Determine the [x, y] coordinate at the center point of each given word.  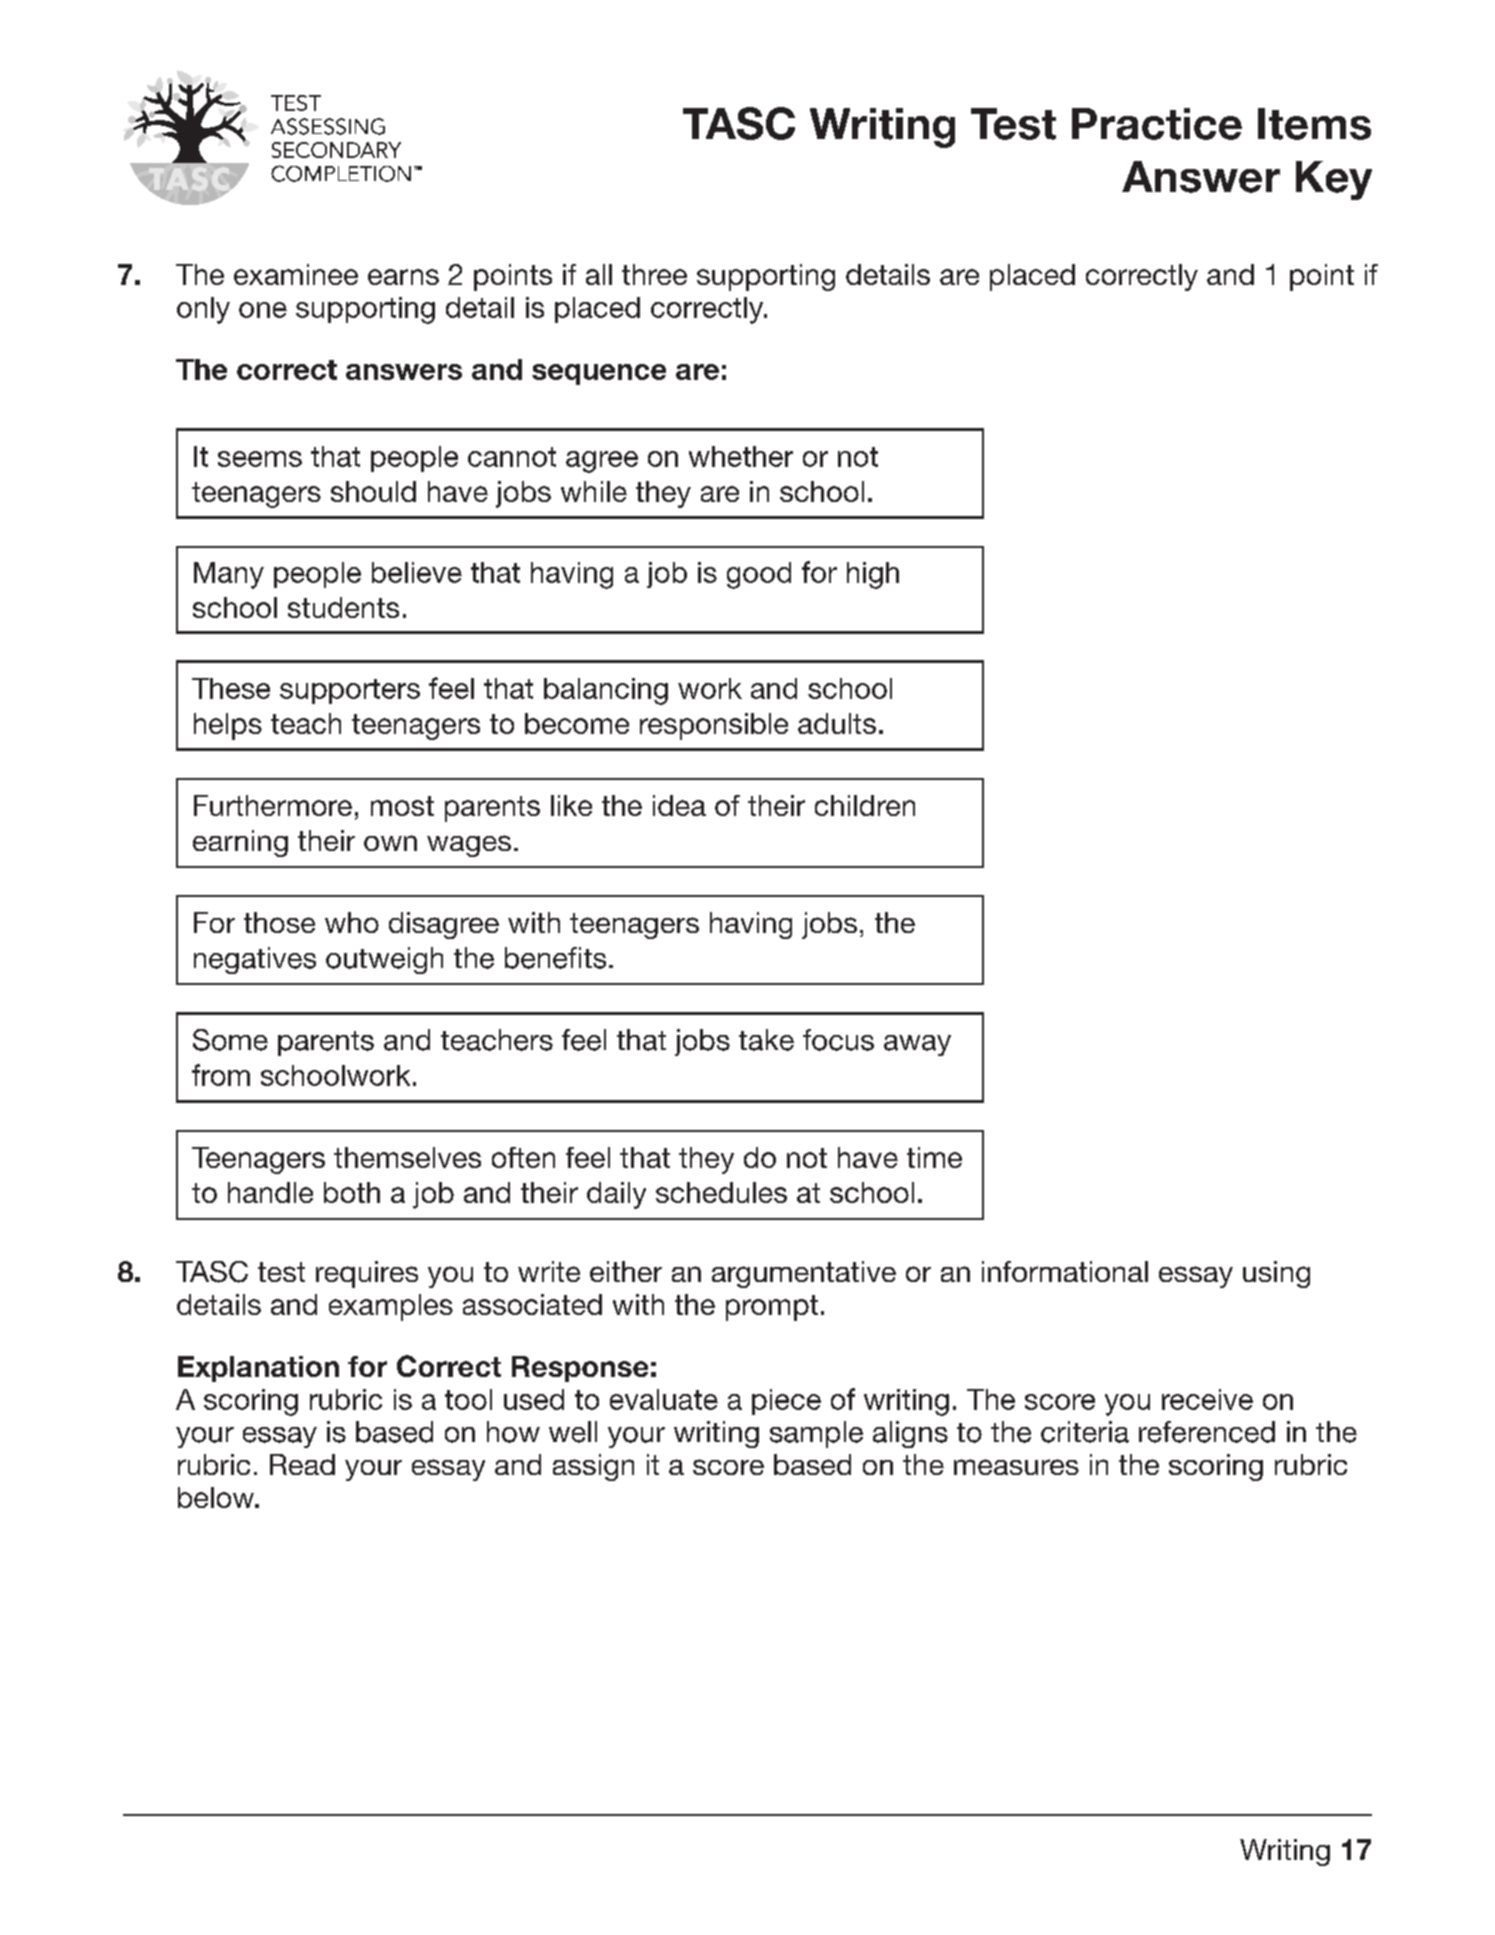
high [873, 575]
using [1276, 1274]
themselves [407, 1157]
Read [302, 1464]
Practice [1157, 124]
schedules [721, 1192]
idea [679, 805]
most [402, 806]
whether [741, 456]
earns [403, 277]
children [865, 805]
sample [816, 1434]
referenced [1207, 1432]
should [373, 491]
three [654, 274]
